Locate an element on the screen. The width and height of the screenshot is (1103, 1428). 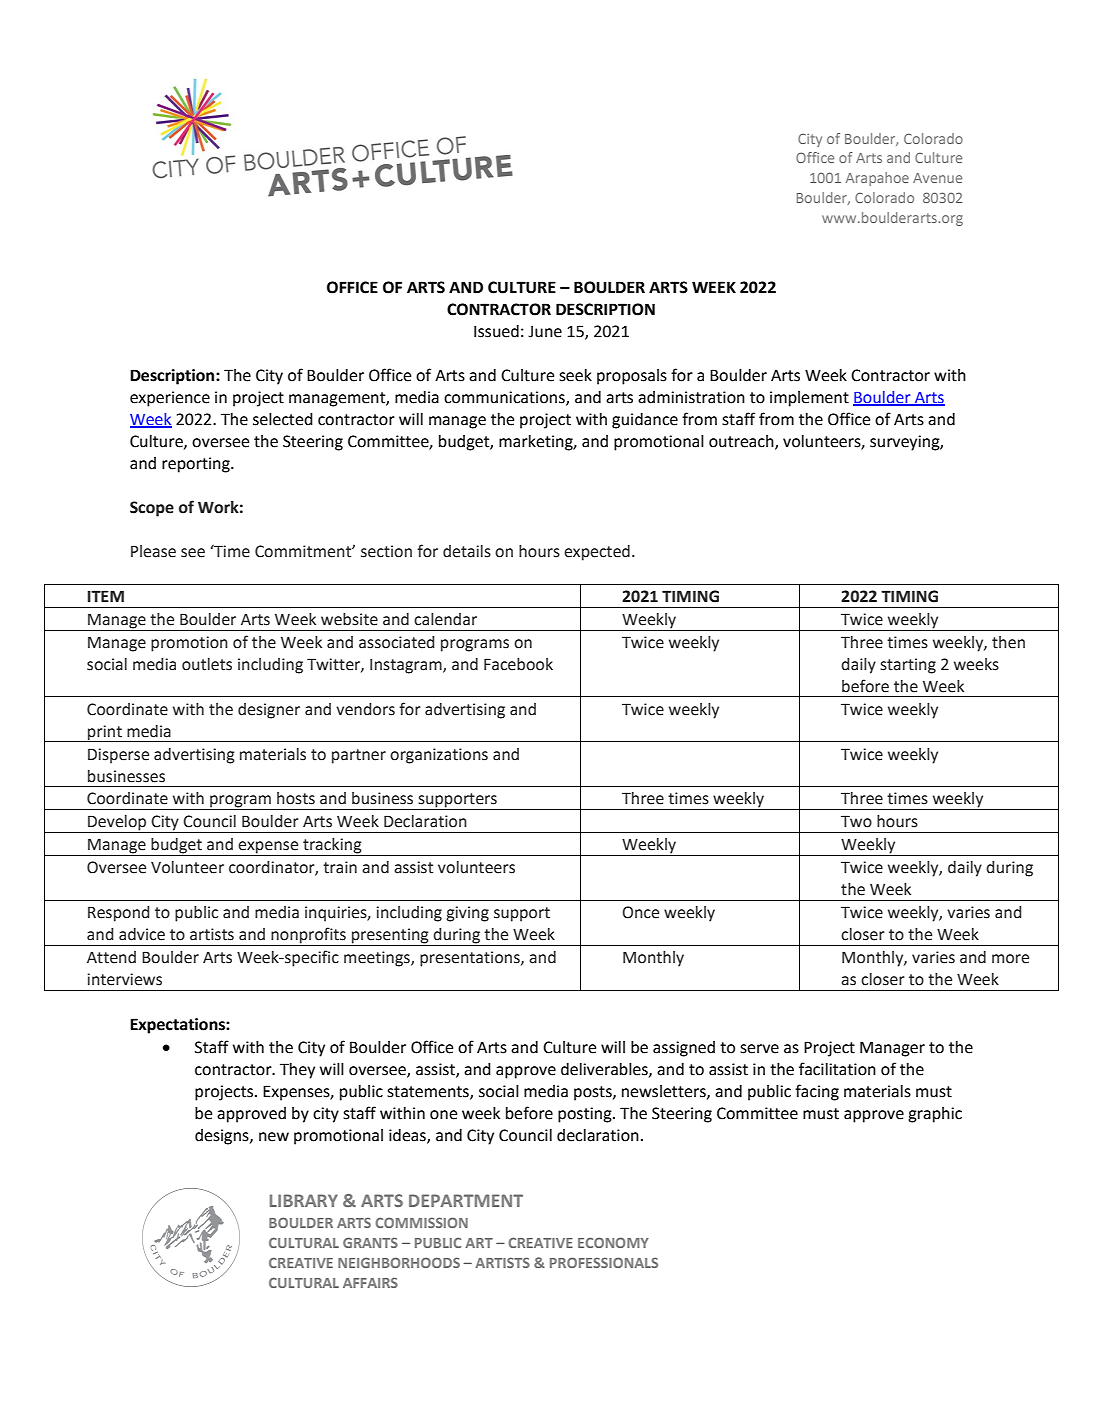
designer is located at coordinates (269, 711).
